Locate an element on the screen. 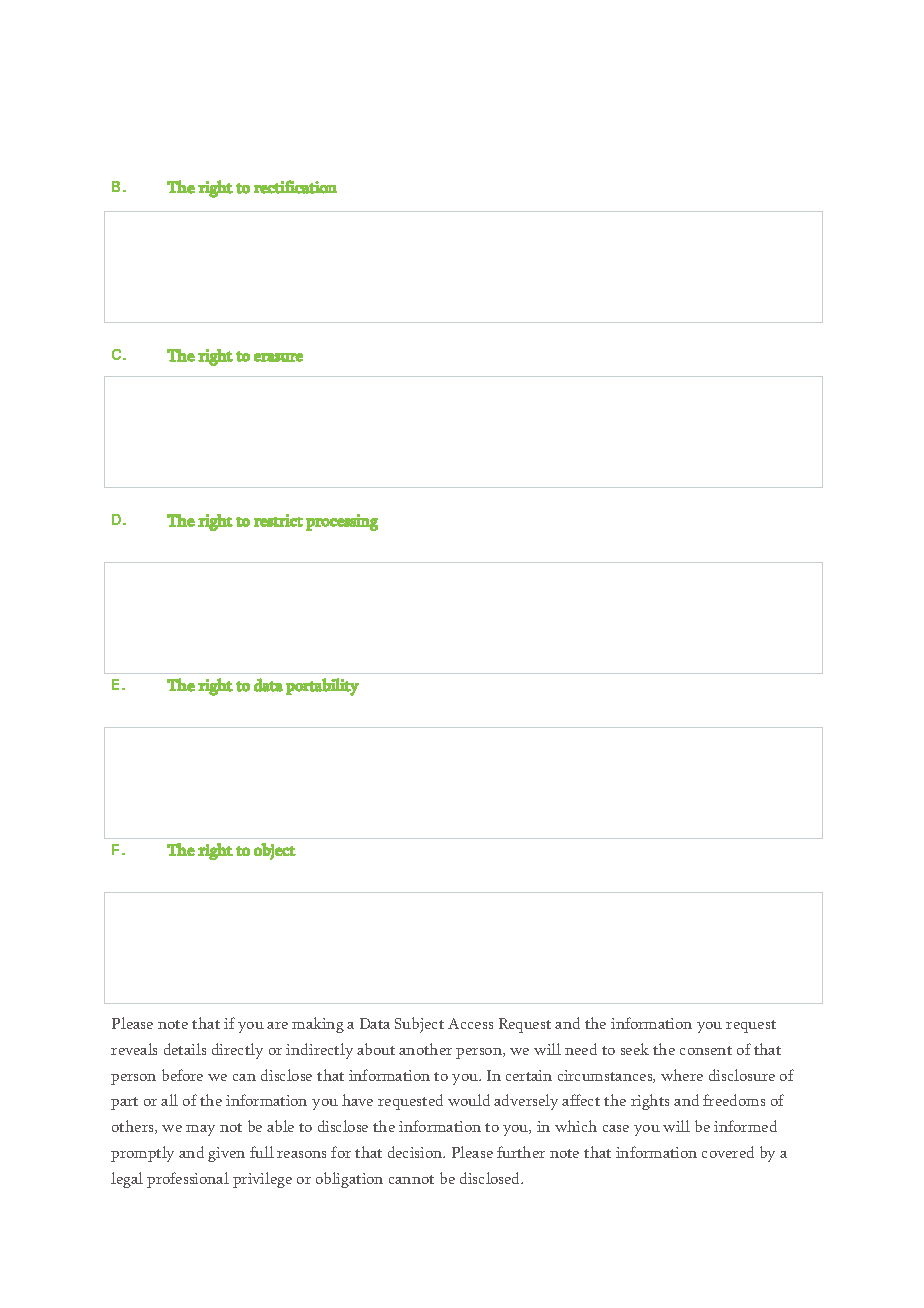  may is located at coordinates (200, 1130).
